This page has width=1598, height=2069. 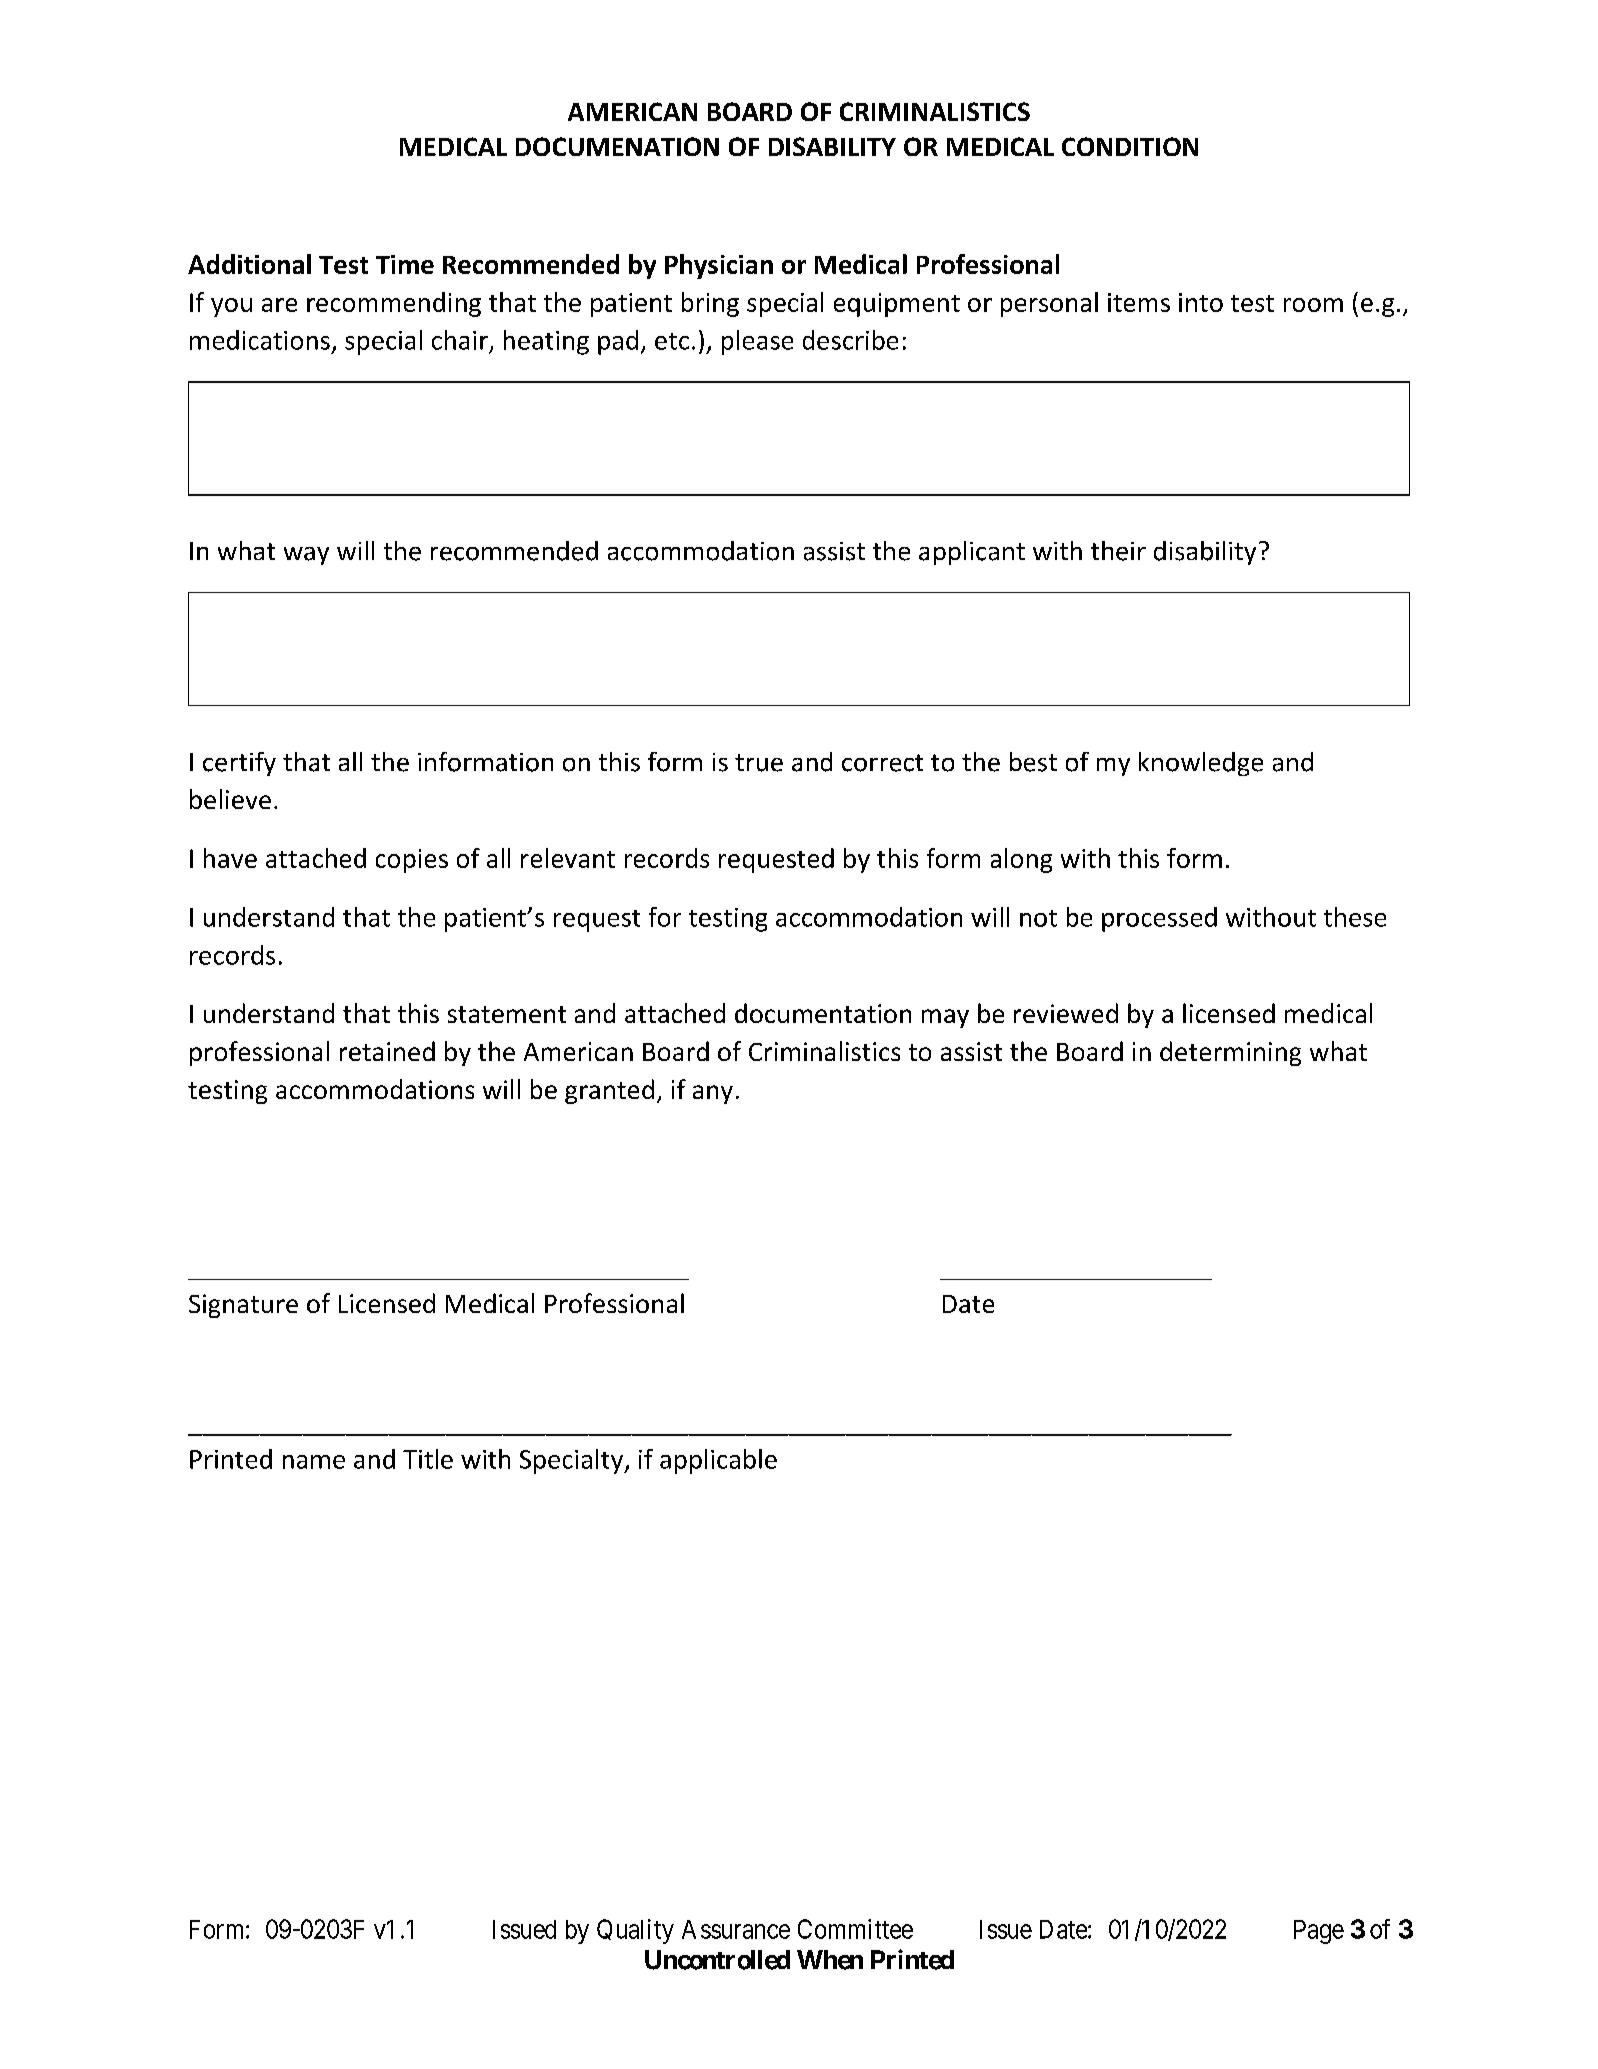 I want to click on Quality, so click(x=635, y=1931).
